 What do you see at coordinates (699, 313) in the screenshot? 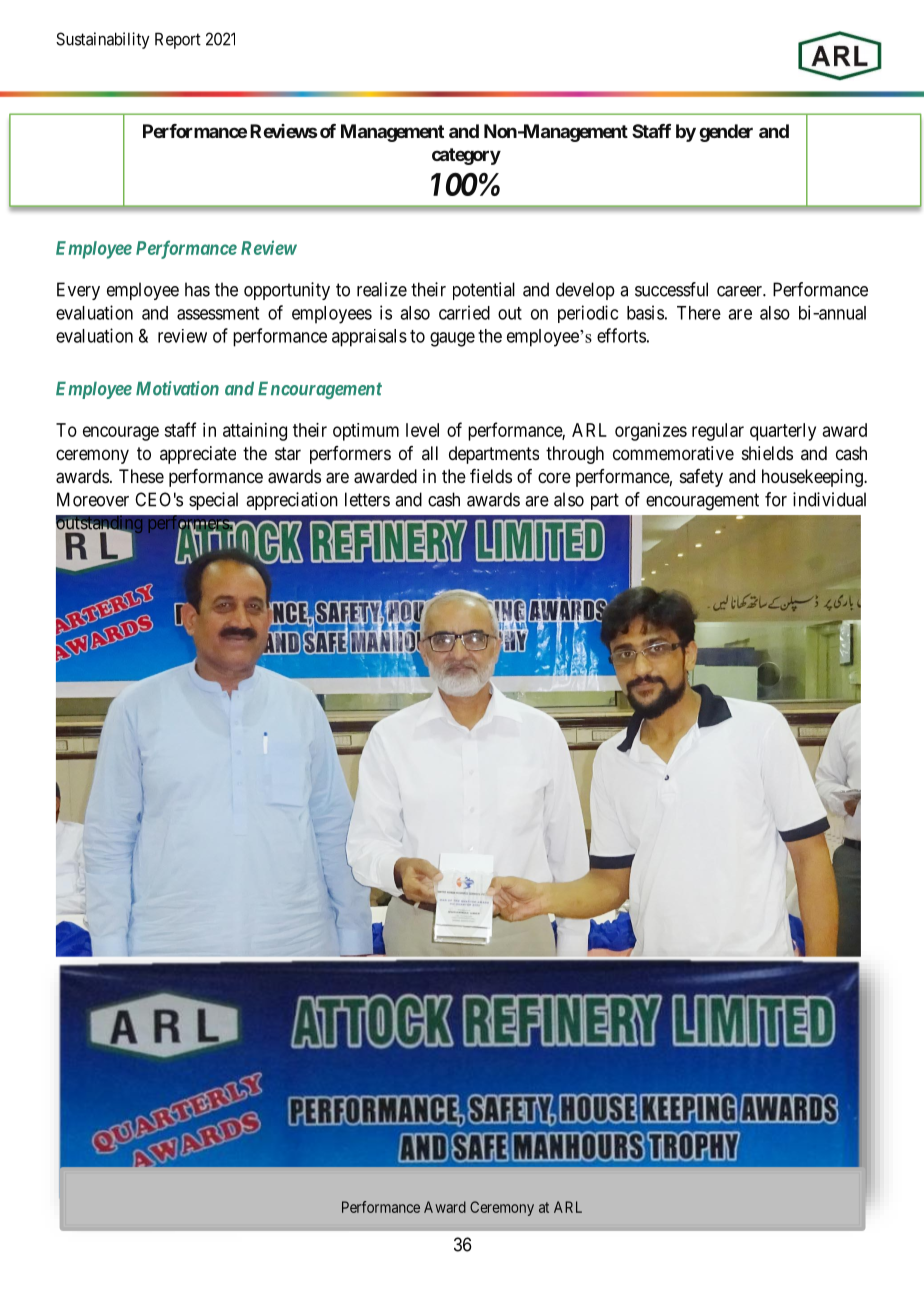
I see `There` at bounding box center [699, 313].
